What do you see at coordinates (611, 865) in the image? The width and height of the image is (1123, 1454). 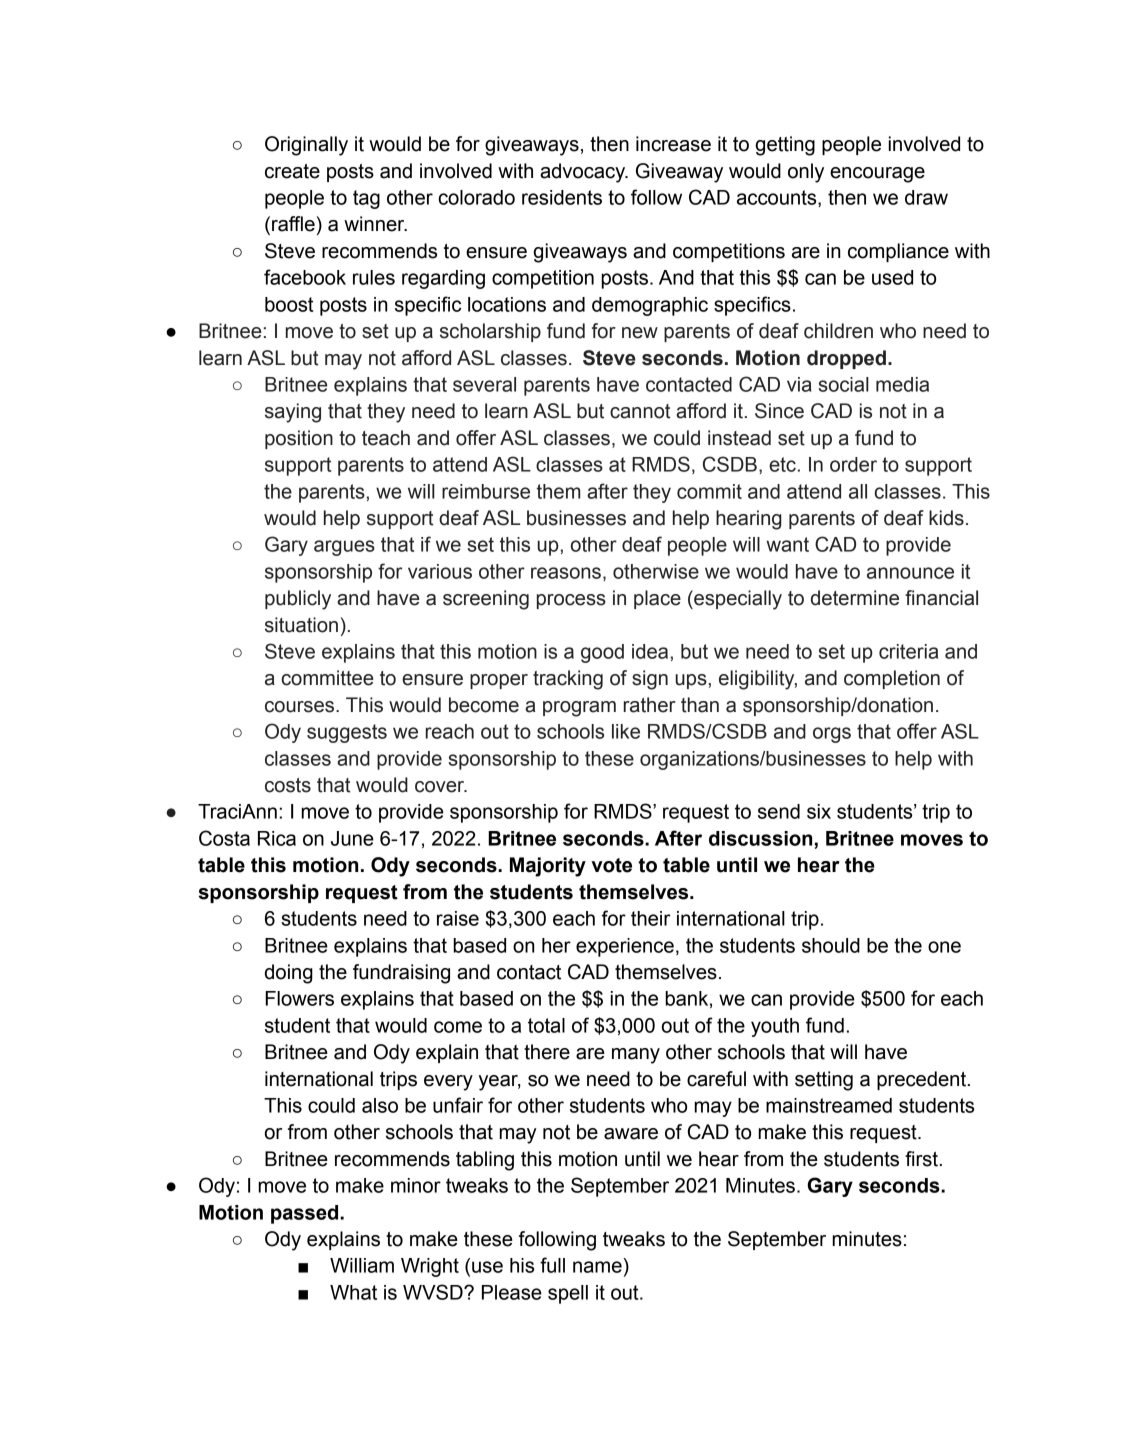 I see `vote` at bounding box center [611, 865].
